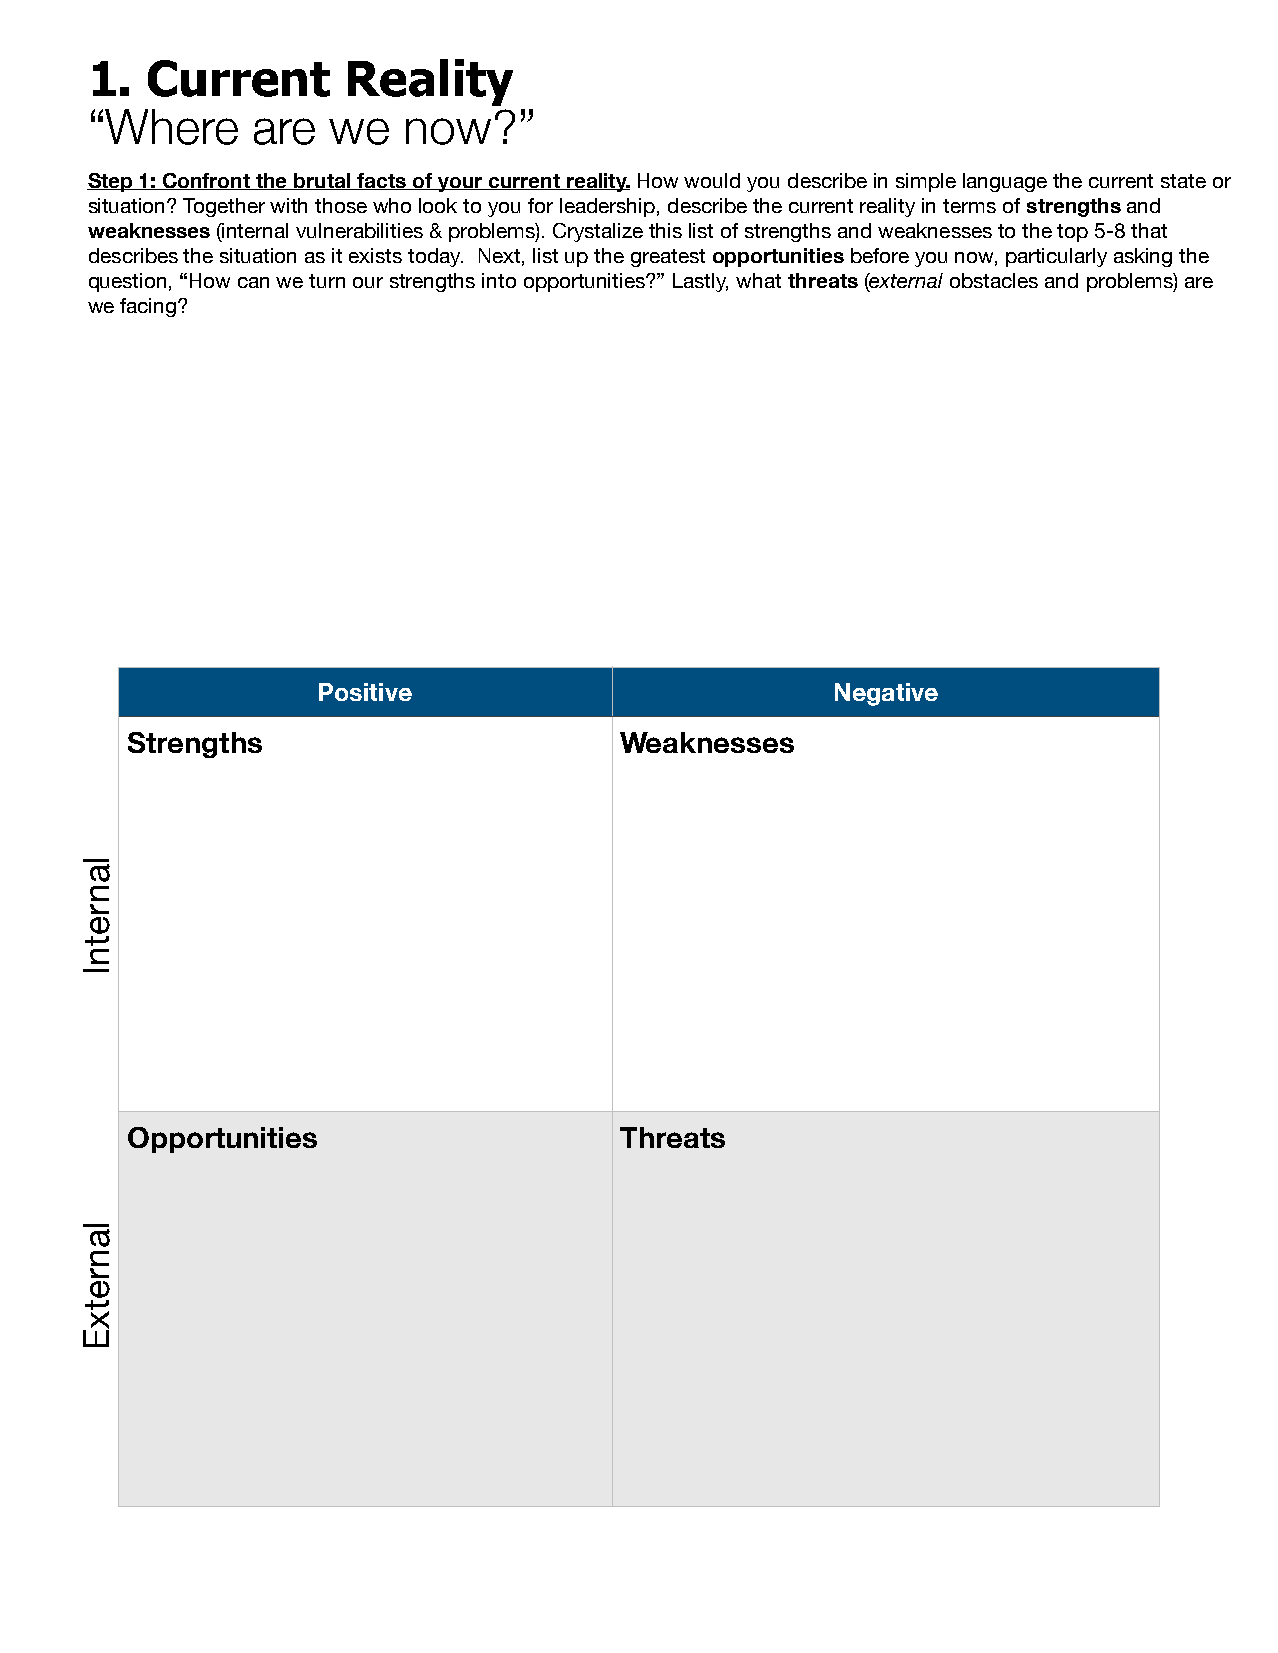  I want to click on facing, so click(149, 307).
